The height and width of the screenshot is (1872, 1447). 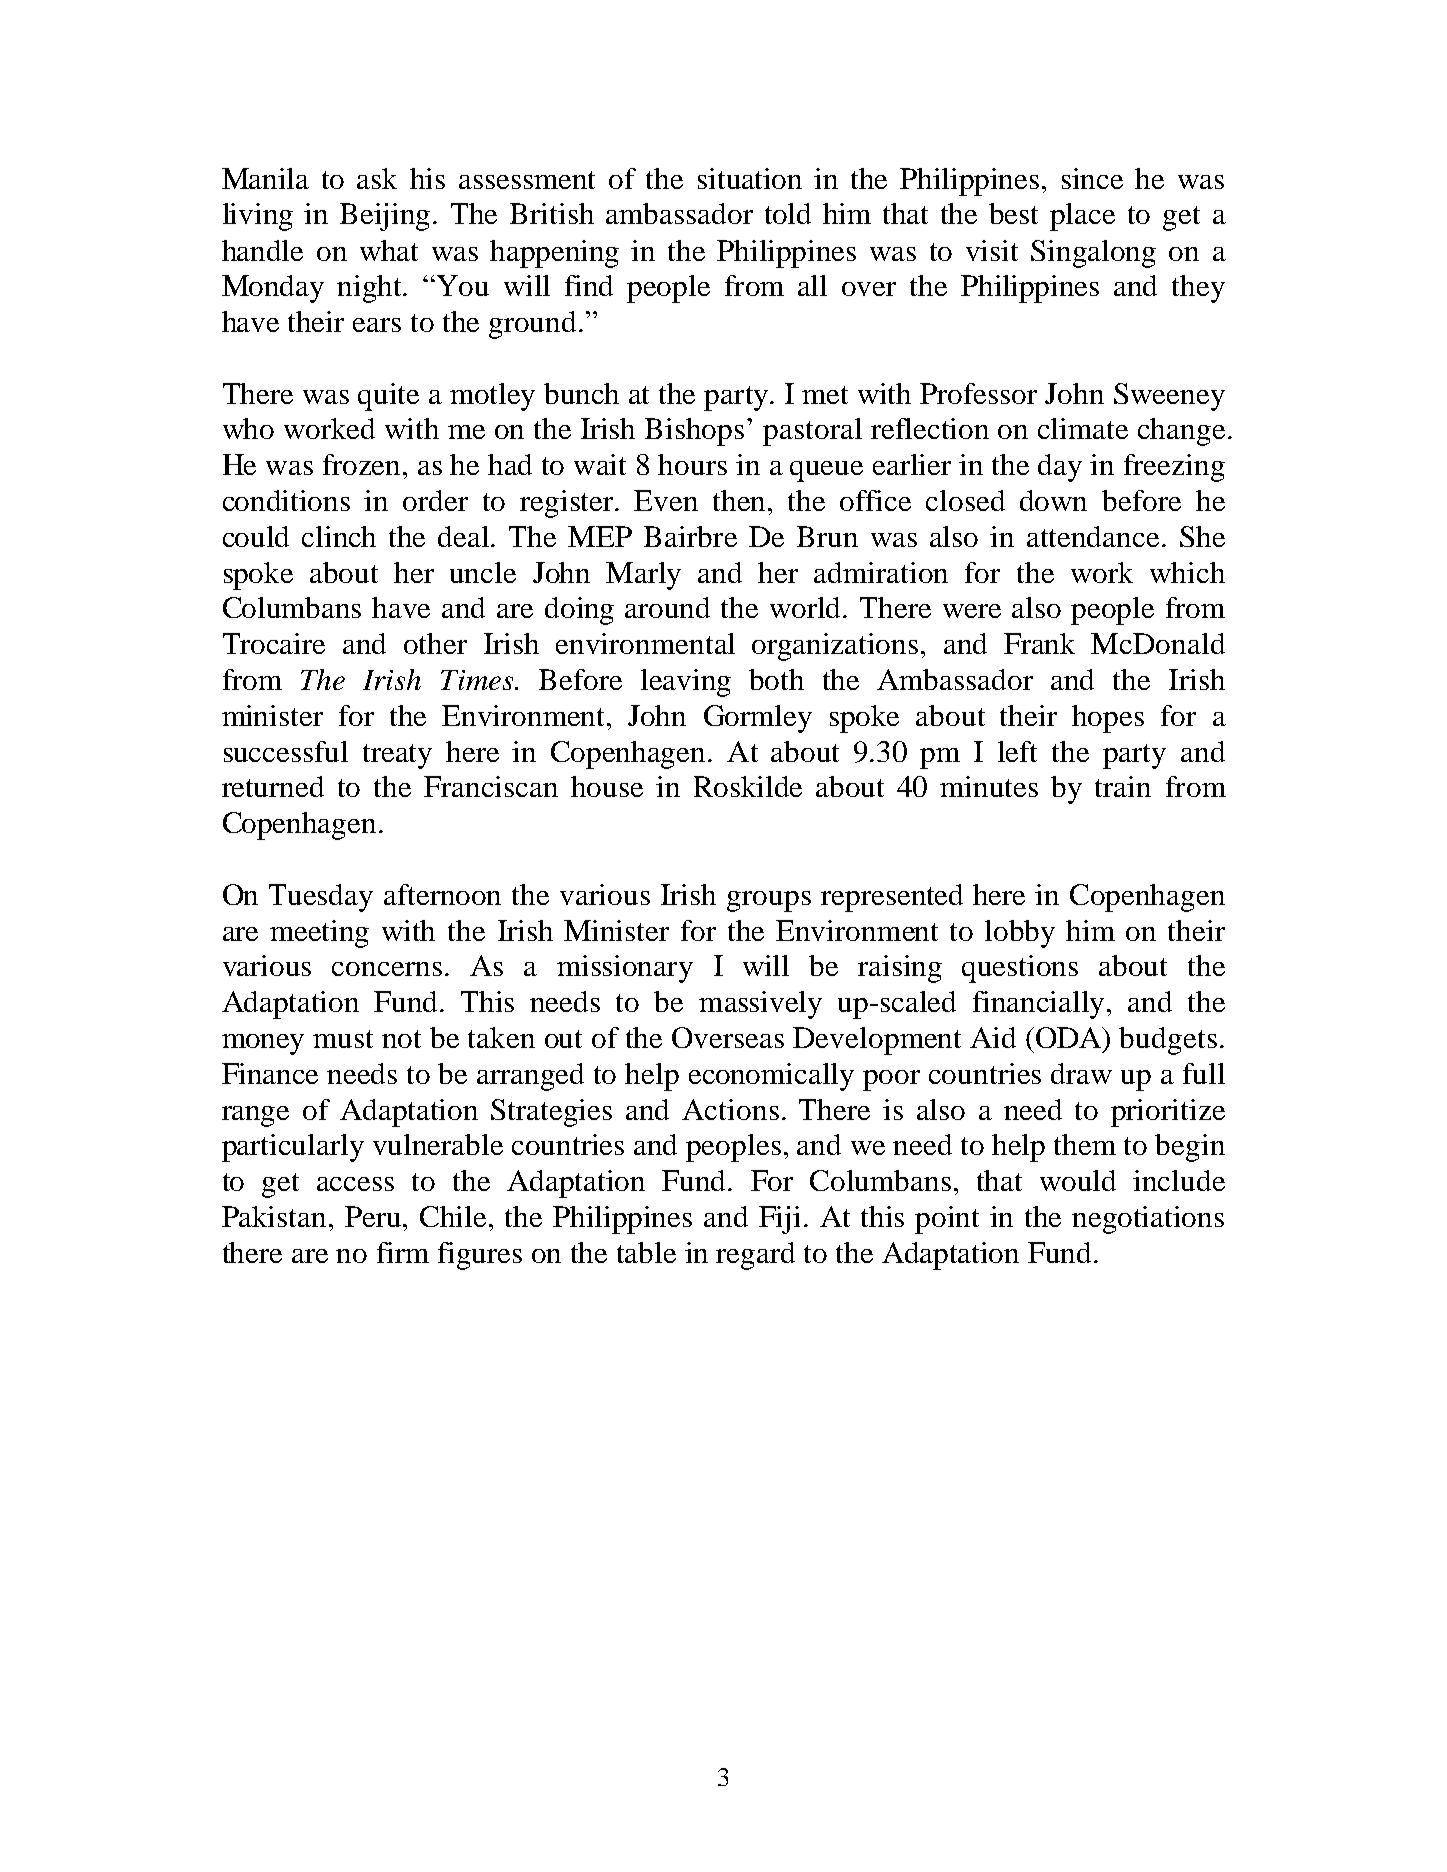 What do you see at coordinates (363, 464) in the screenshot?
I see `frozen` at bounding box center [363, 464].
